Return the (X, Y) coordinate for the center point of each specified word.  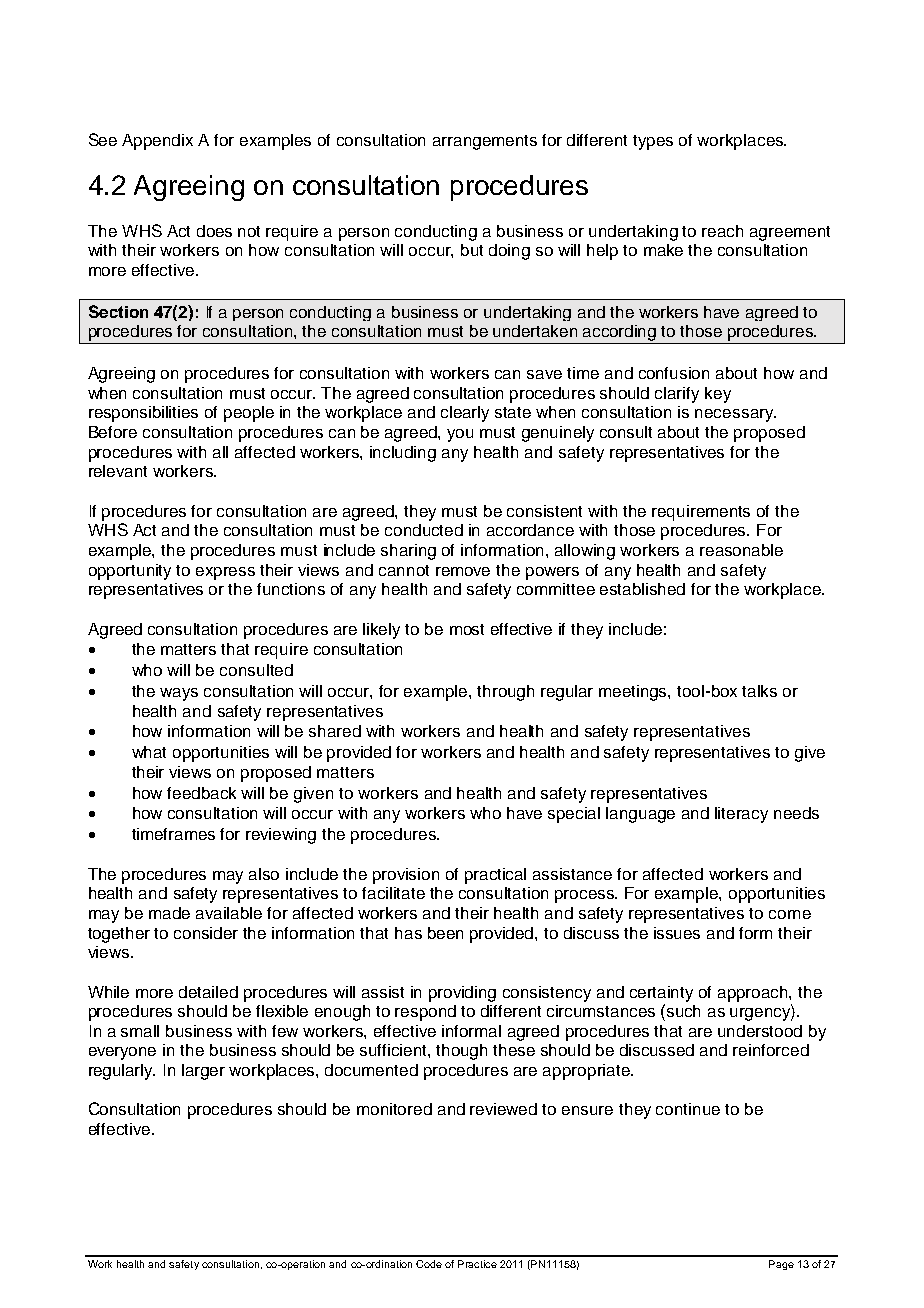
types (653, 142)
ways (179, 694)
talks (759, 691)
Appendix (157, 142)
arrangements (485, 142)
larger (203, 1072)
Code (429, 1264)
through (505, 693)
